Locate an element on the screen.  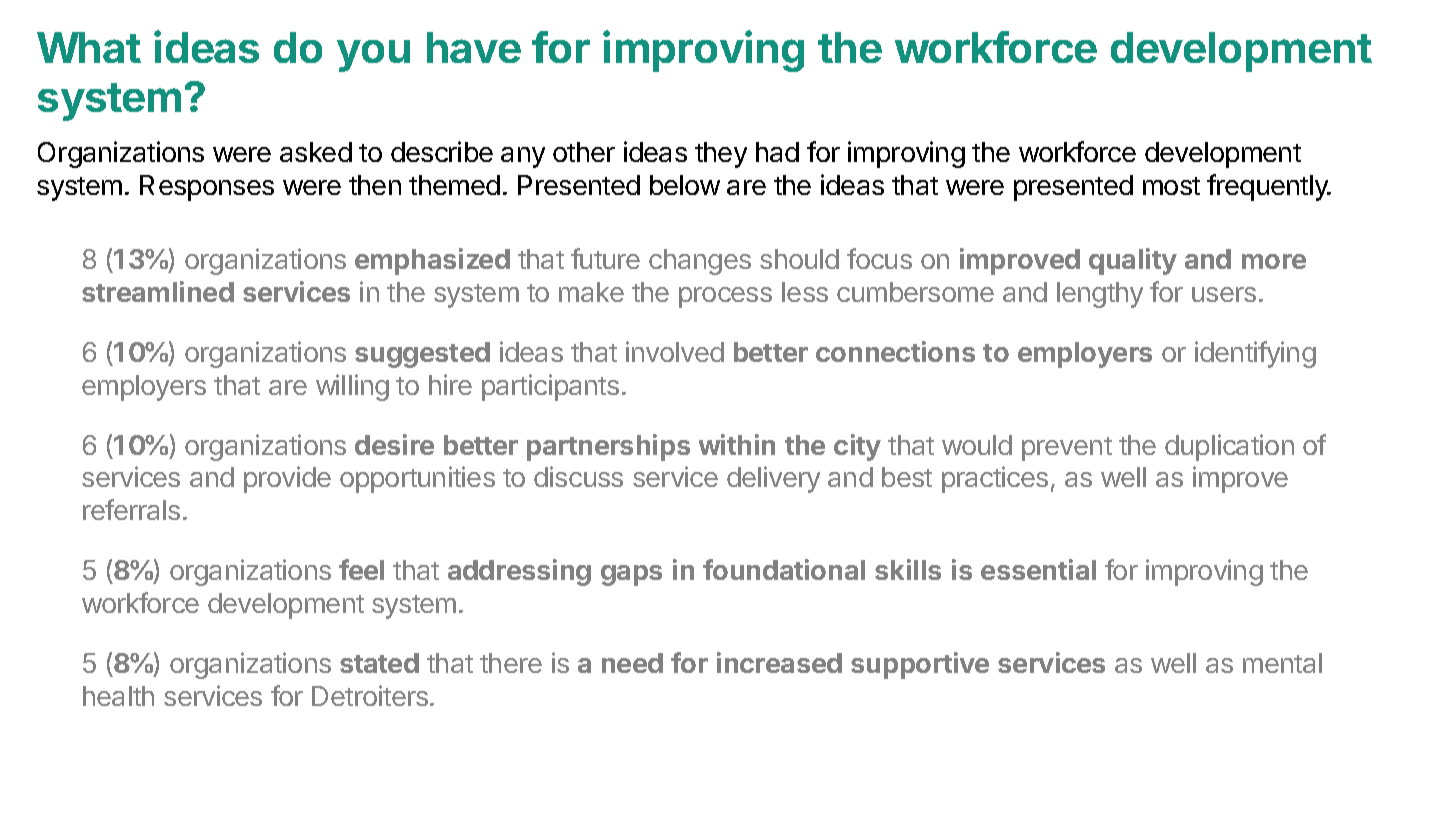
health is located at coordinates (118, 696).
